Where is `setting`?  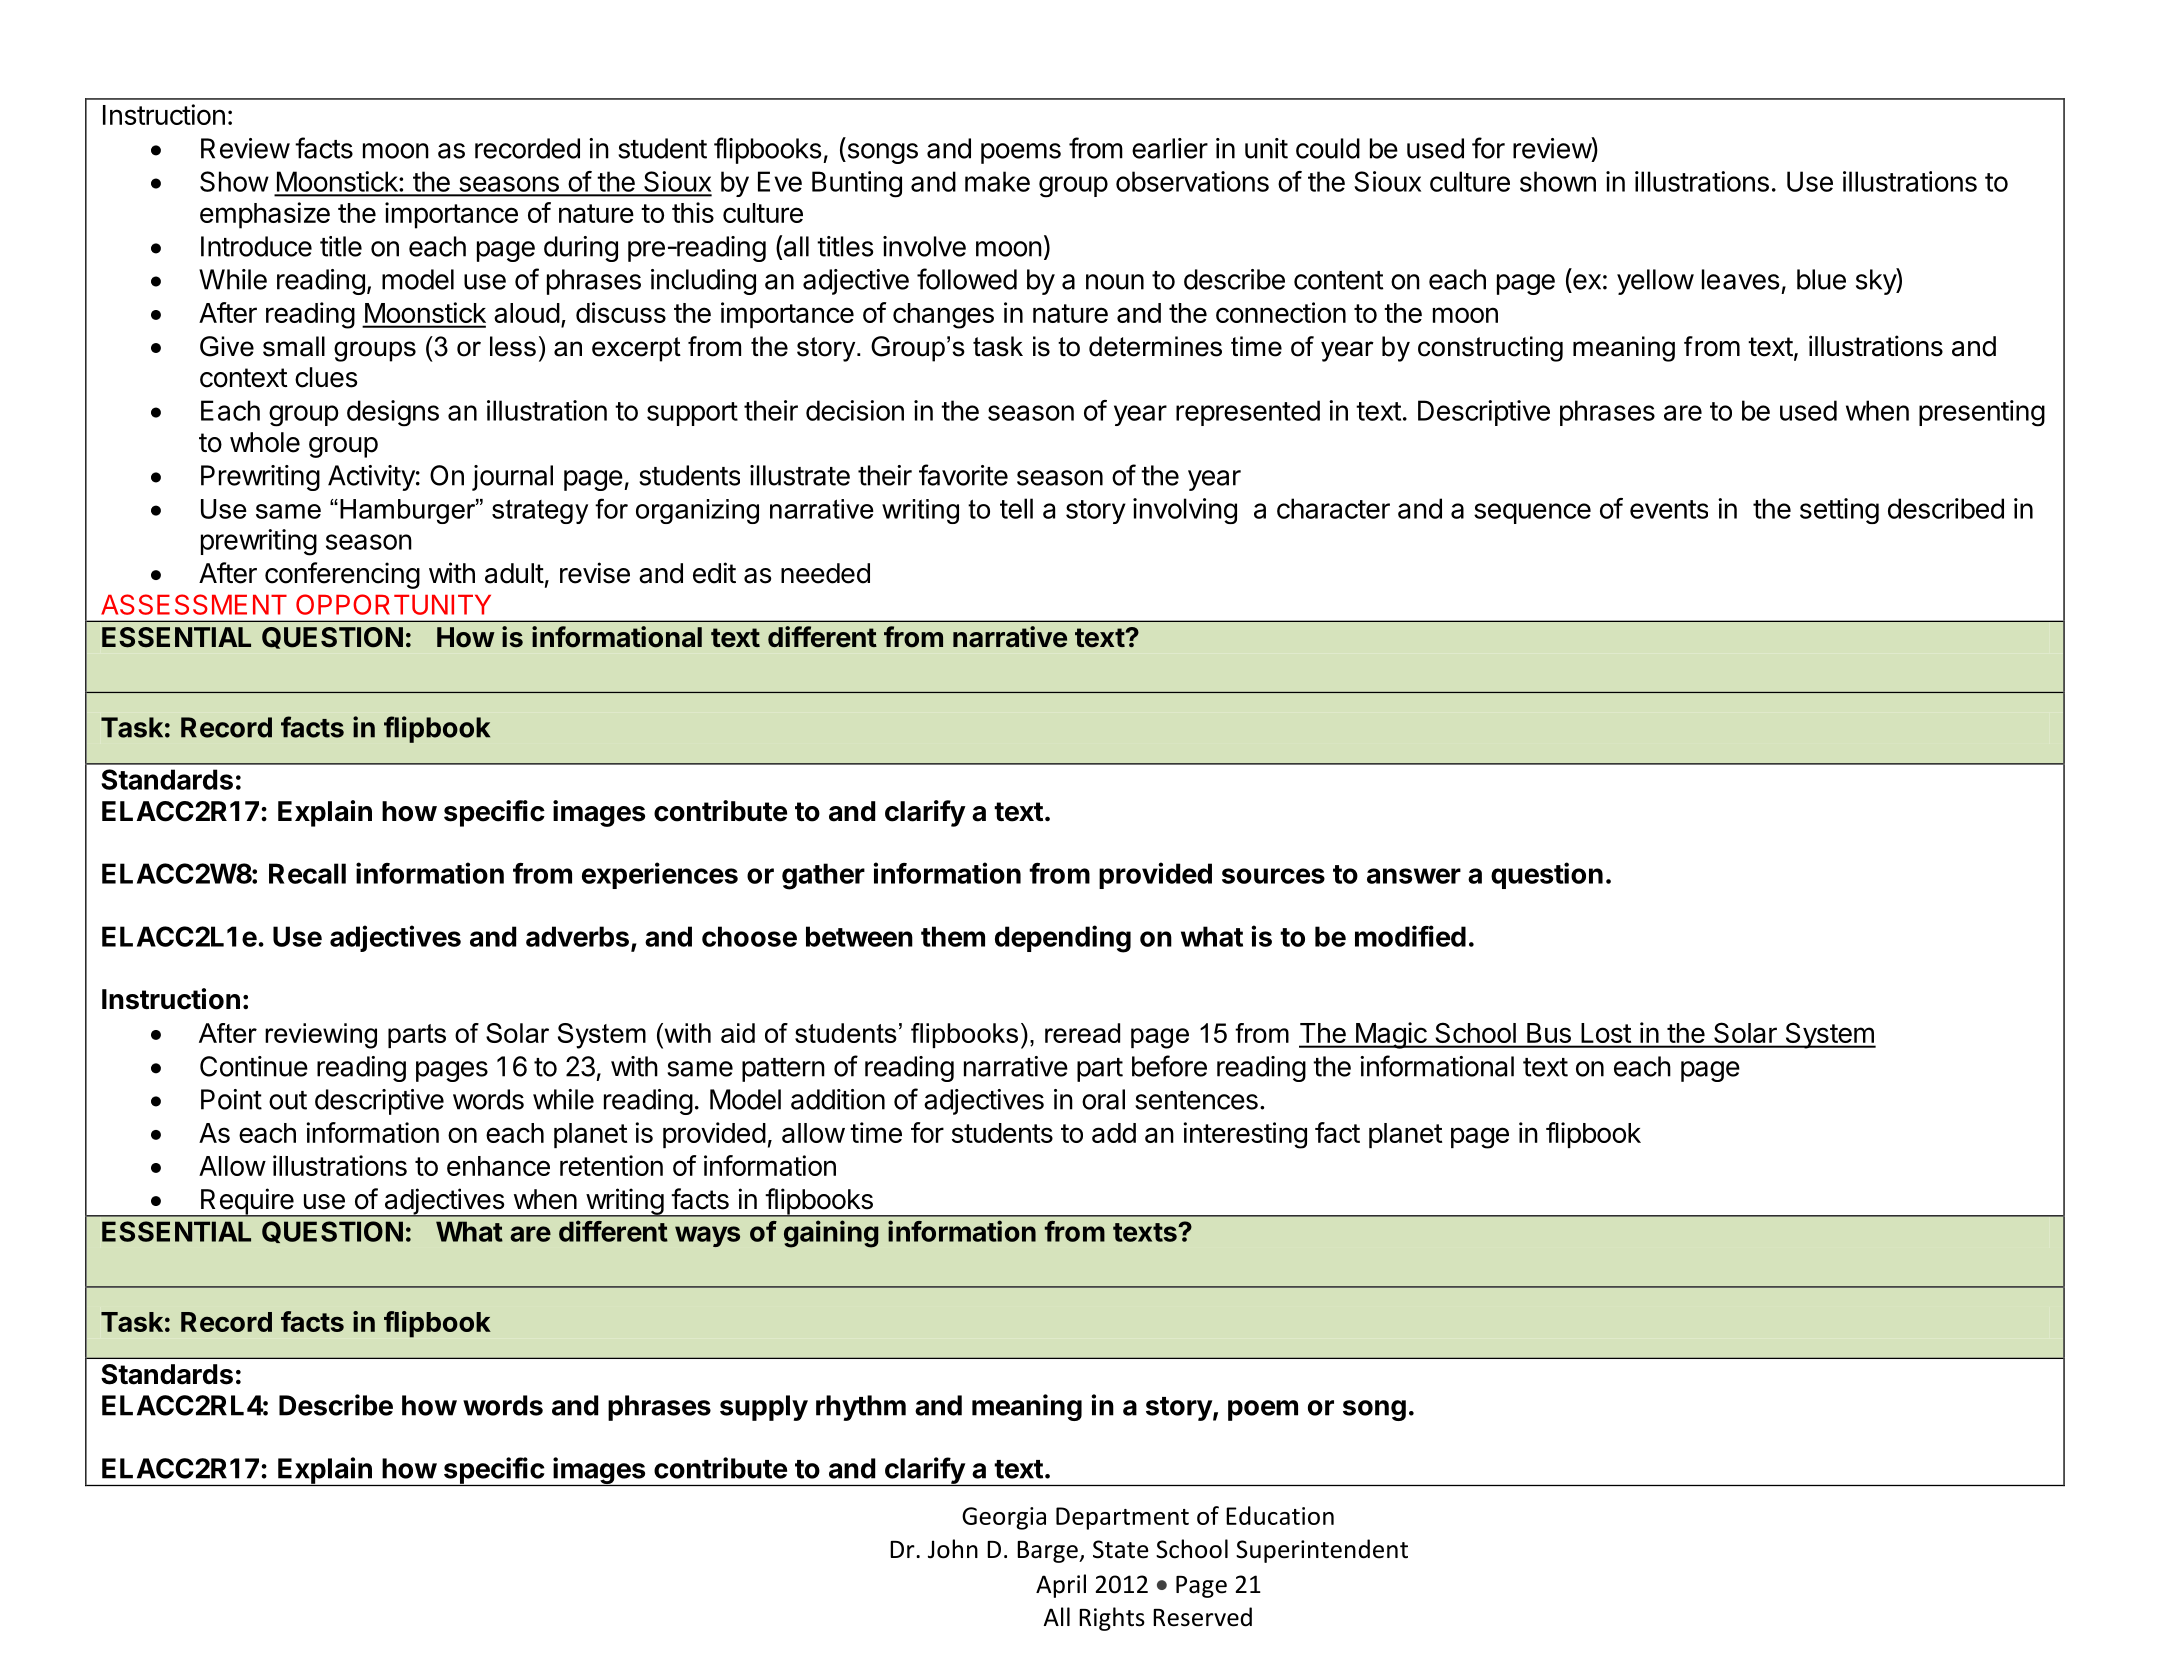
setting is located at coordinates (1839, 511).
